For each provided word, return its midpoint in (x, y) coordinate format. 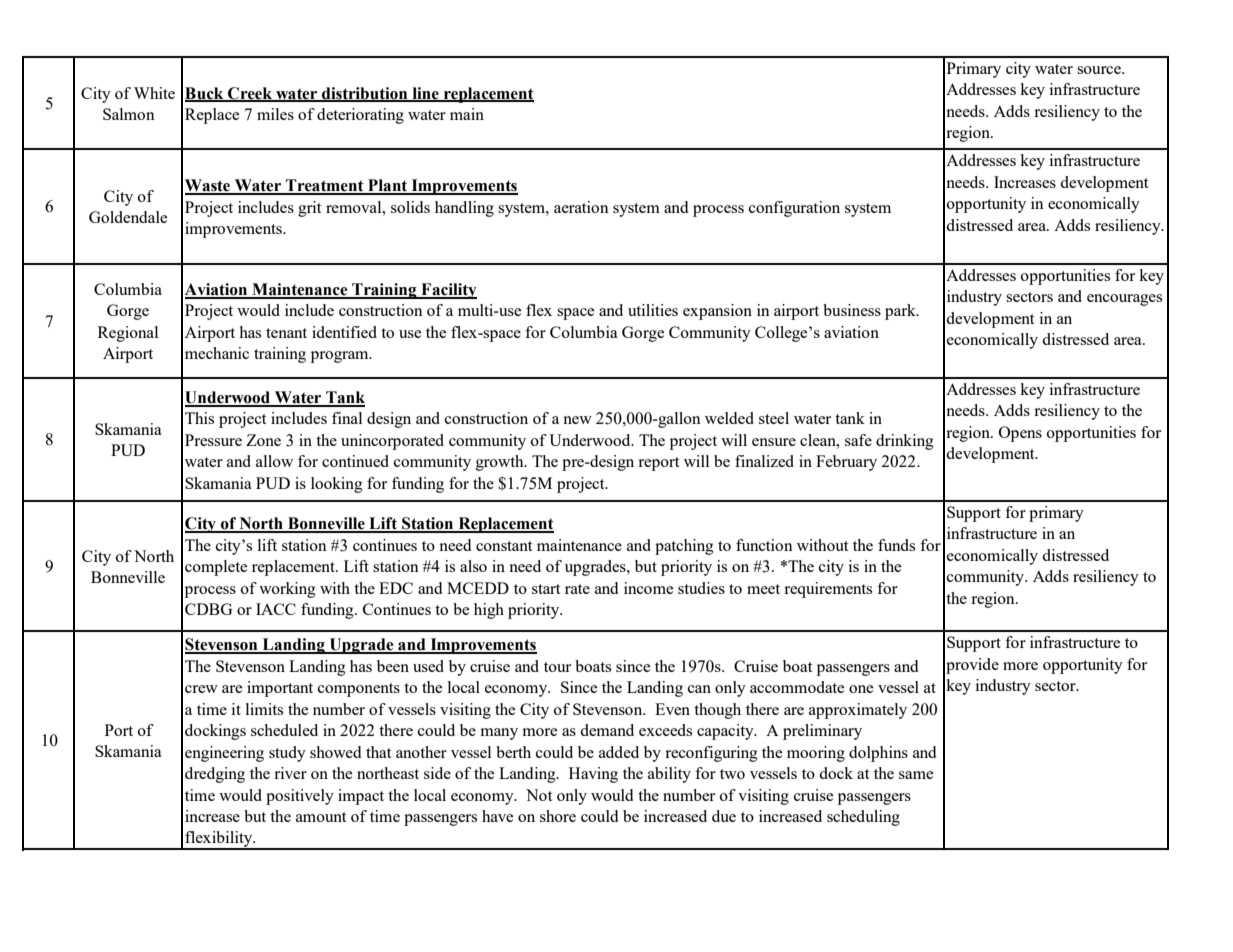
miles (275, 114)
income (648, 588)
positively (300, 797)
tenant (286, 333)
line (425, 94)
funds (896, 545)
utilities (653, 310)
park (901, 312)
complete (216, 568)
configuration (794, 209)
